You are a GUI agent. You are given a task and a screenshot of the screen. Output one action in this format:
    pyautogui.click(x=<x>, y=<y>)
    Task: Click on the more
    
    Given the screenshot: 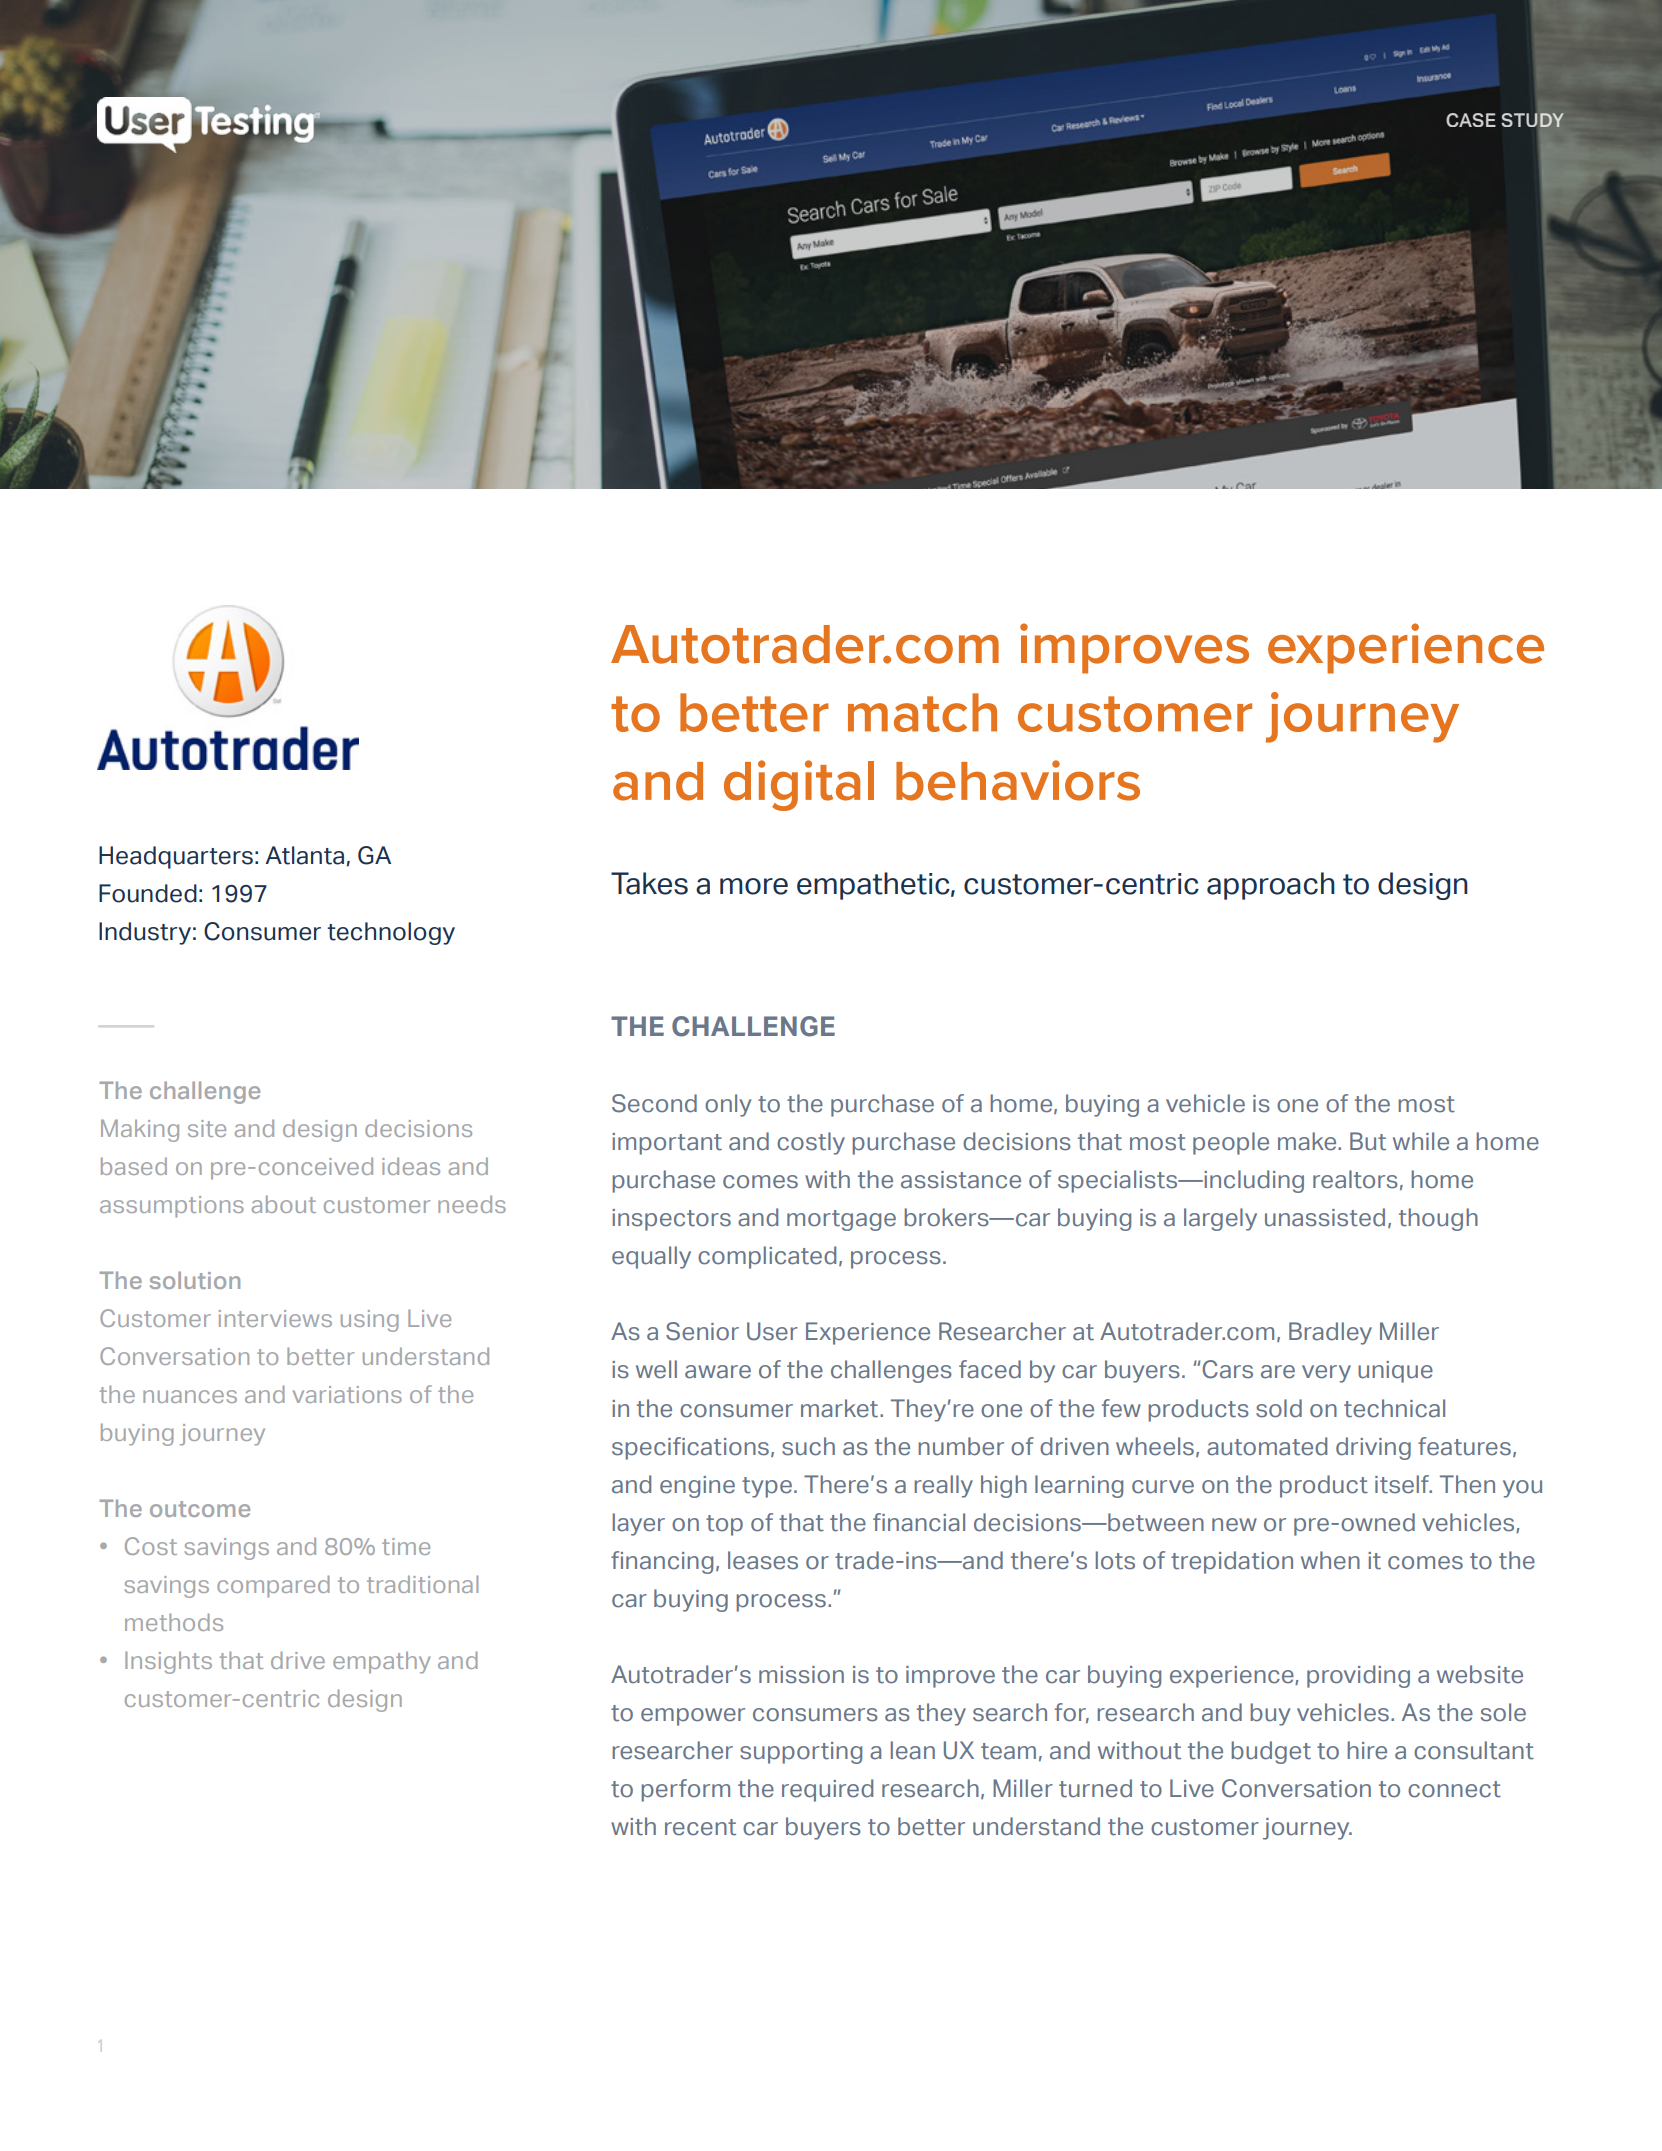 What is the action you would take?
    pyautogui.click(x=754, y=886)
